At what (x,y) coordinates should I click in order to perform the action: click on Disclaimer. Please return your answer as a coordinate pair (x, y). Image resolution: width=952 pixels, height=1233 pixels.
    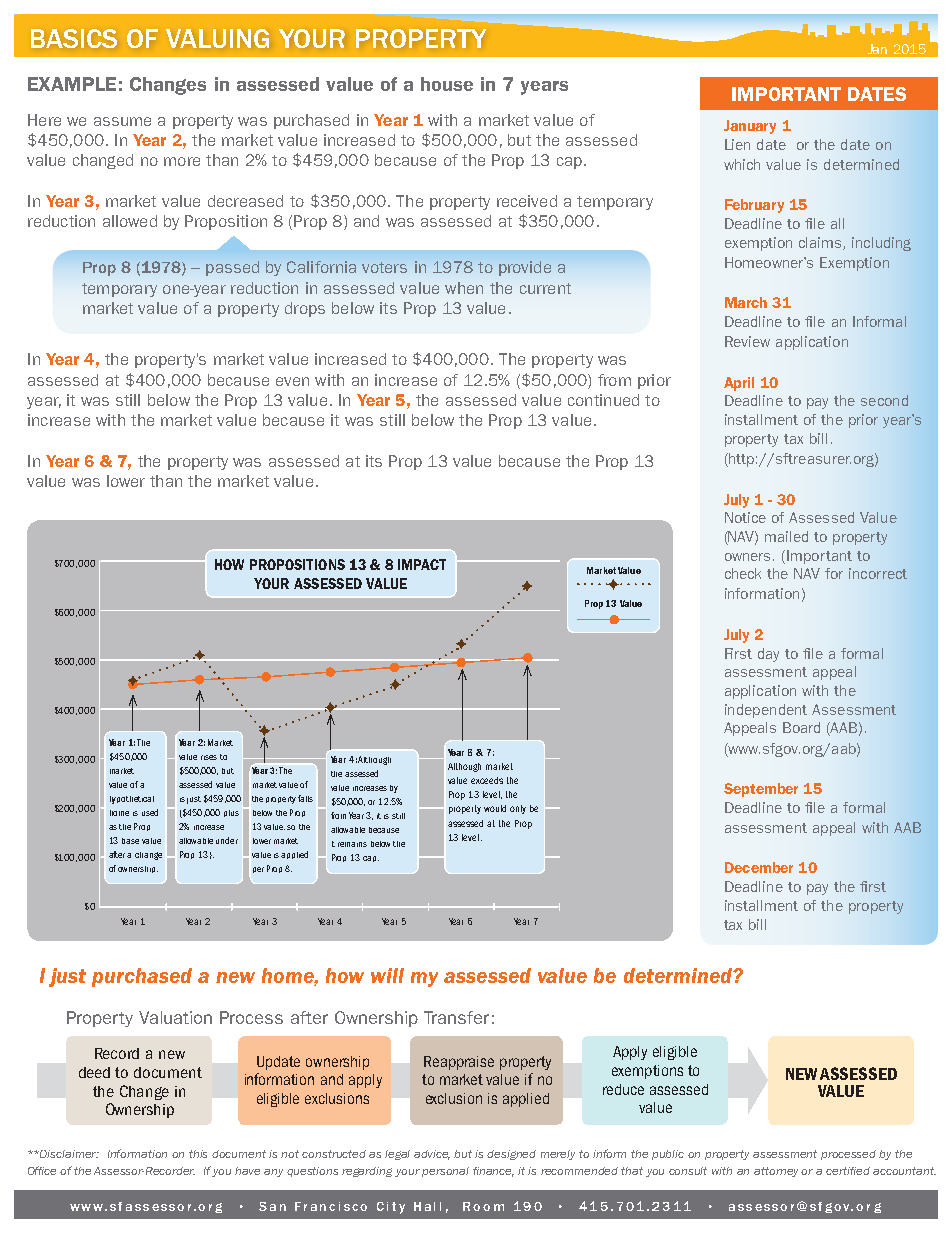
    Looking at the image, I should click on (68, 1154).
